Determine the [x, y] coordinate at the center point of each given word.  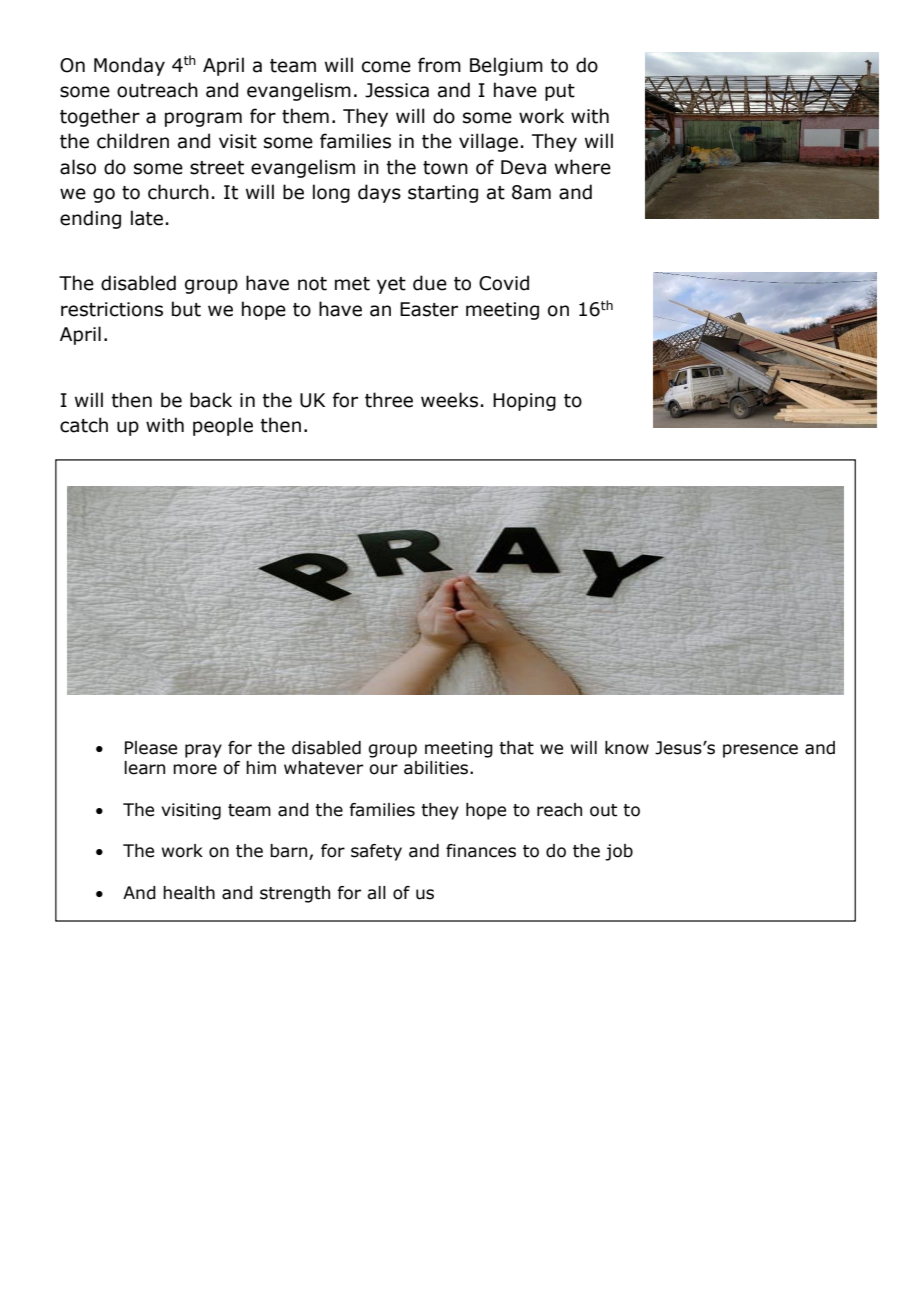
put [560, 92]
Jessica [397, 90]
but [186, 309]
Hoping [524, 402]
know [627, 748]
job [619, 852]
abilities [437, 768]
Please [151, 748]
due [430, 283]
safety [376, 852]
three [389, 400]
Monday [129, 66]
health [189, 893]
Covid [504, 283]
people [223, 426]
